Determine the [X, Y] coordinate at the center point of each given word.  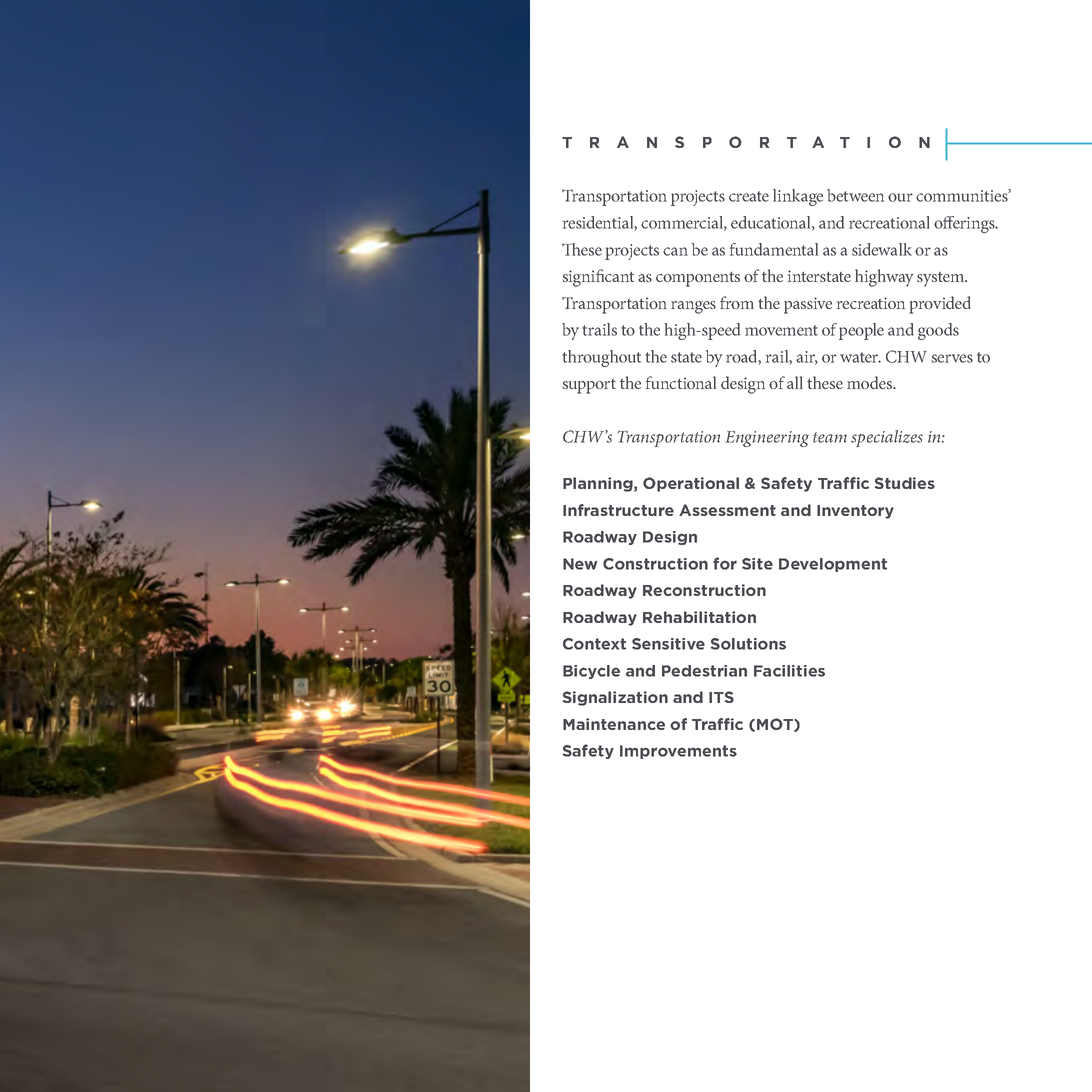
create [749, 196]
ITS [721, 697]
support [589, 386]
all [795, 382]
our [900, 197]
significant [598, 278]
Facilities [789, 671]
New [580, 564]
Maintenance [614, 724]
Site [757, 564]
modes [871, 382]
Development [833, 565]
